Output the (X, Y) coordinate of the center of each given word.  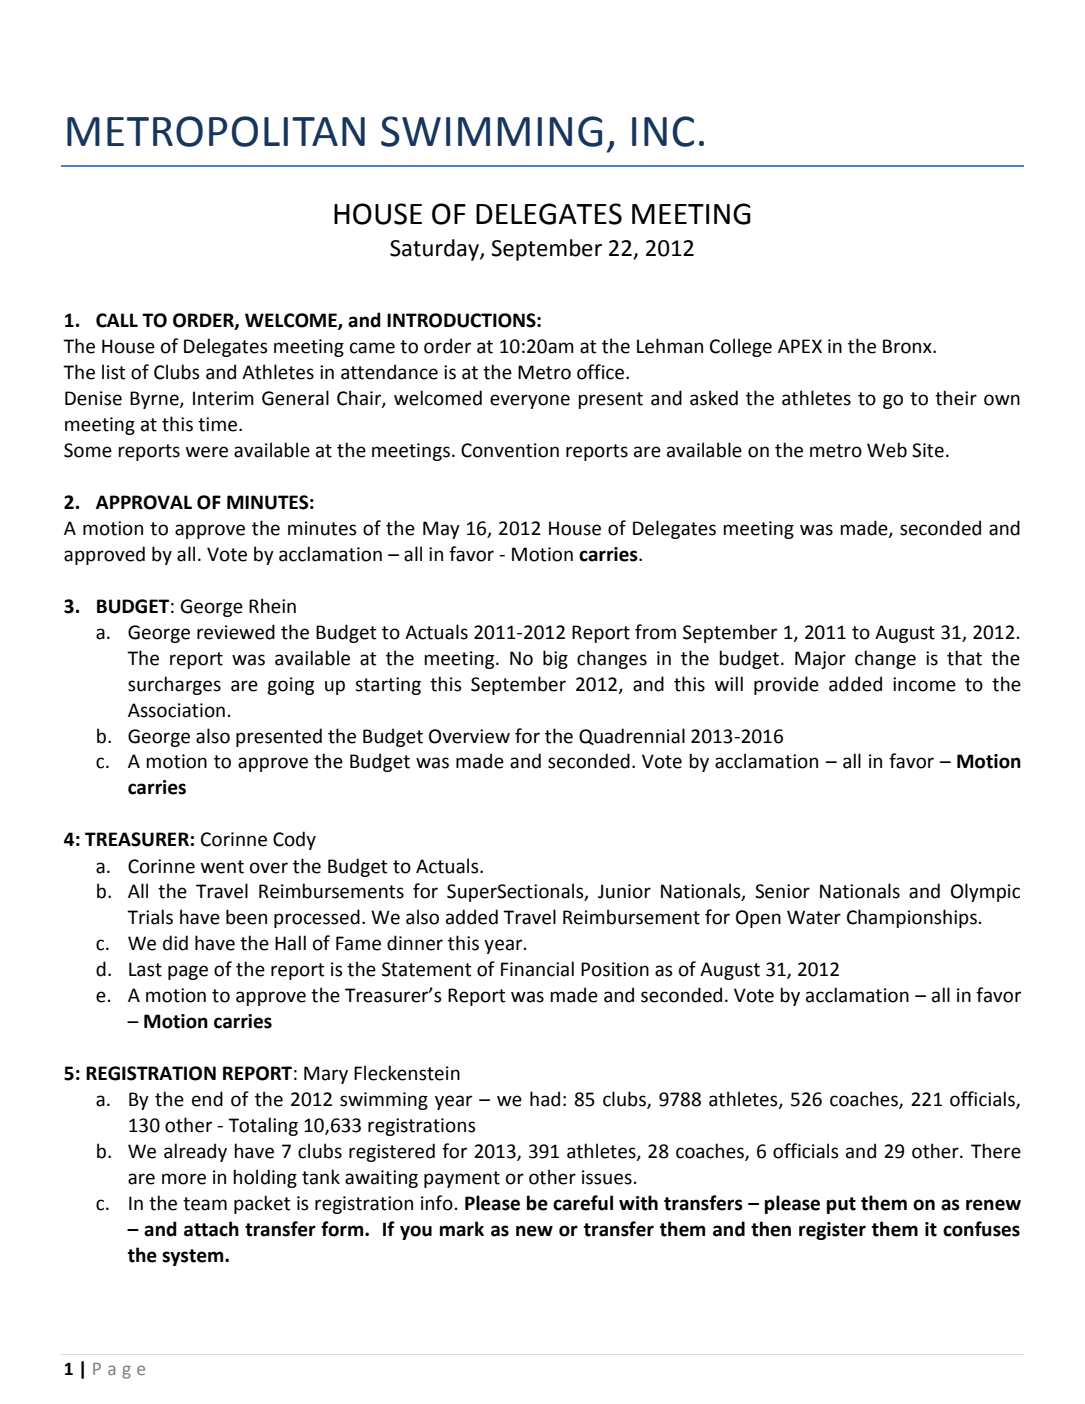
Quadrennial (632, 736)
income (924, 684)
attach (211, 1229)
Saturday (435, 250)
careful (583, 1203)
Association (176, 710)
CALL (117, 320)
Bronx (908, 346)
